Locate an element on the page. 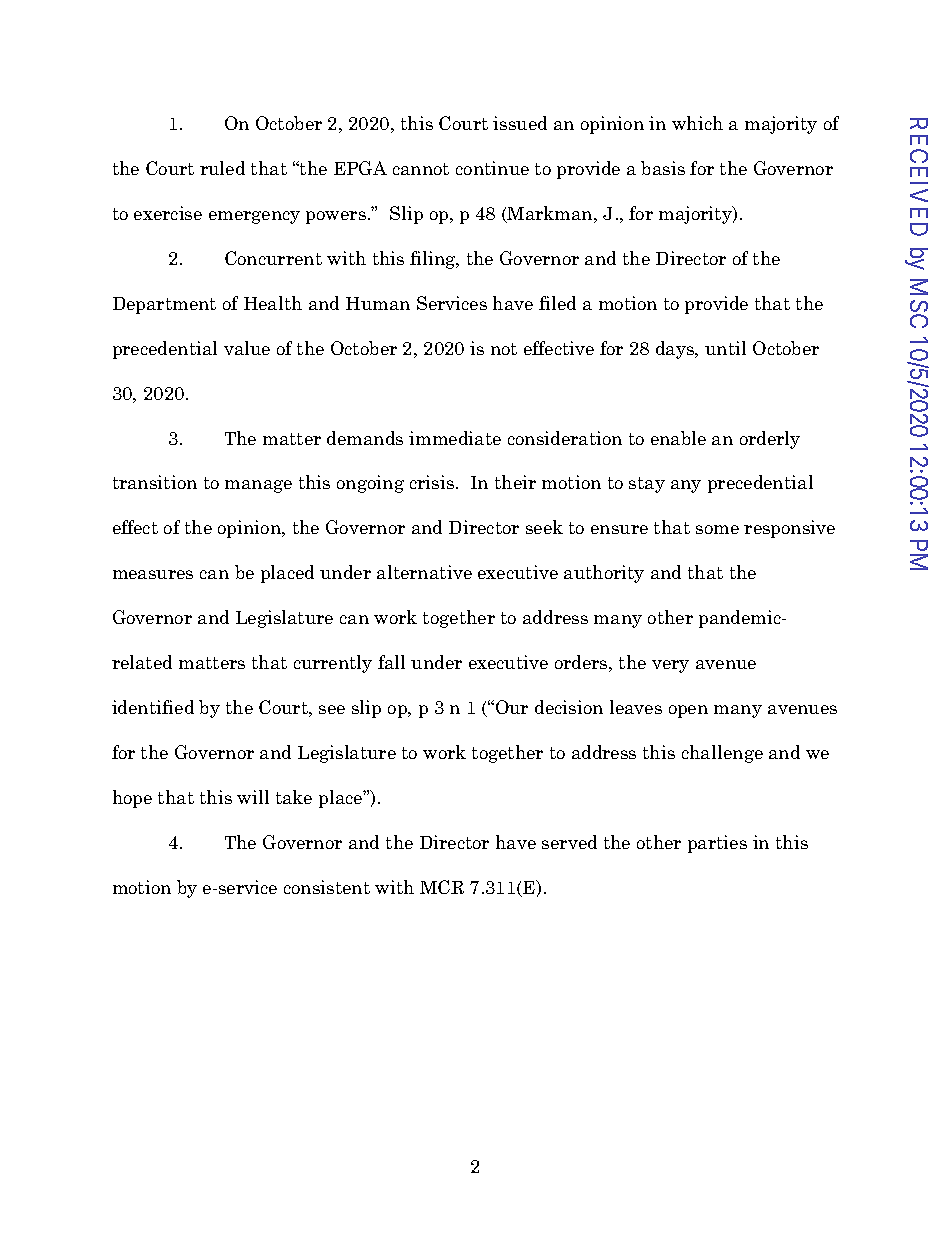 The image size is (952, 1233). continue is located at coordinates (492, 168).
